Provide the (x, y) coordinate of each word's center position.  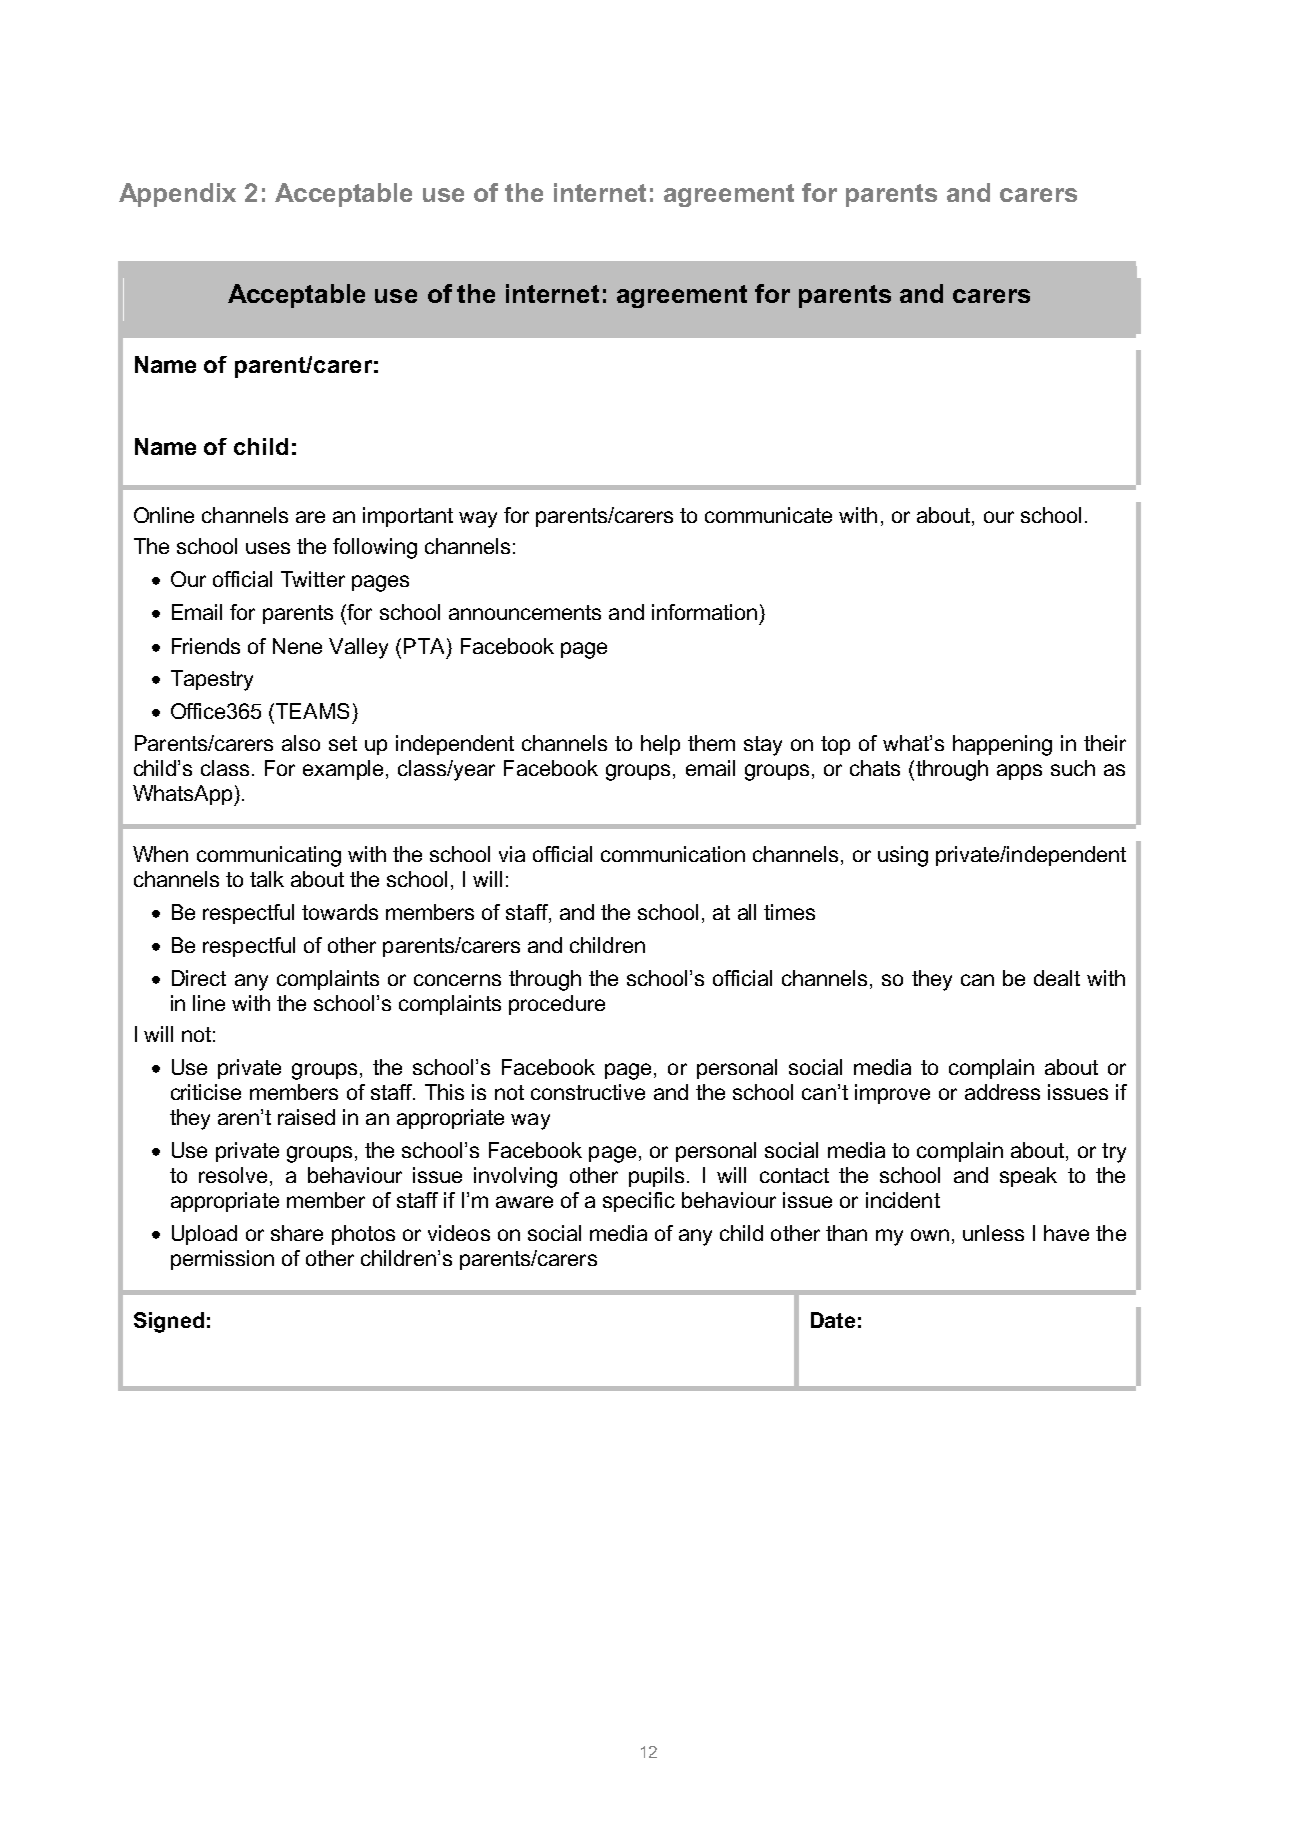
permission (222, 1260)
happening (1002, 745)
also (301, 743)
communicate (768, 515)
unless (993, 1233)
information (704, 612)
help (660, 745)
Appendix (177, 195)
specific (639, 1202)
